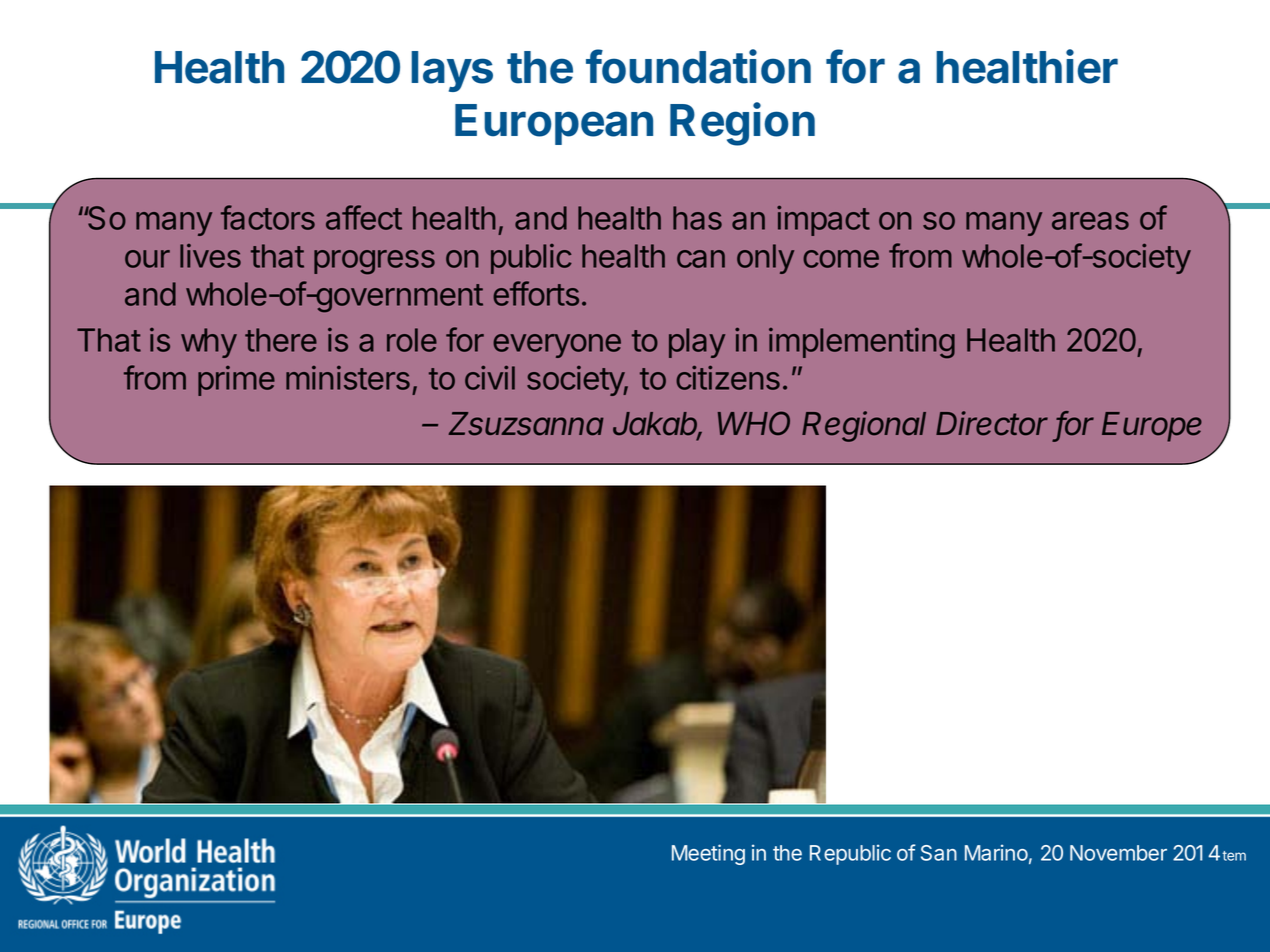  Describe the element at coordinates (1090, 221) in the screenshot. I see `areas` at that location.
